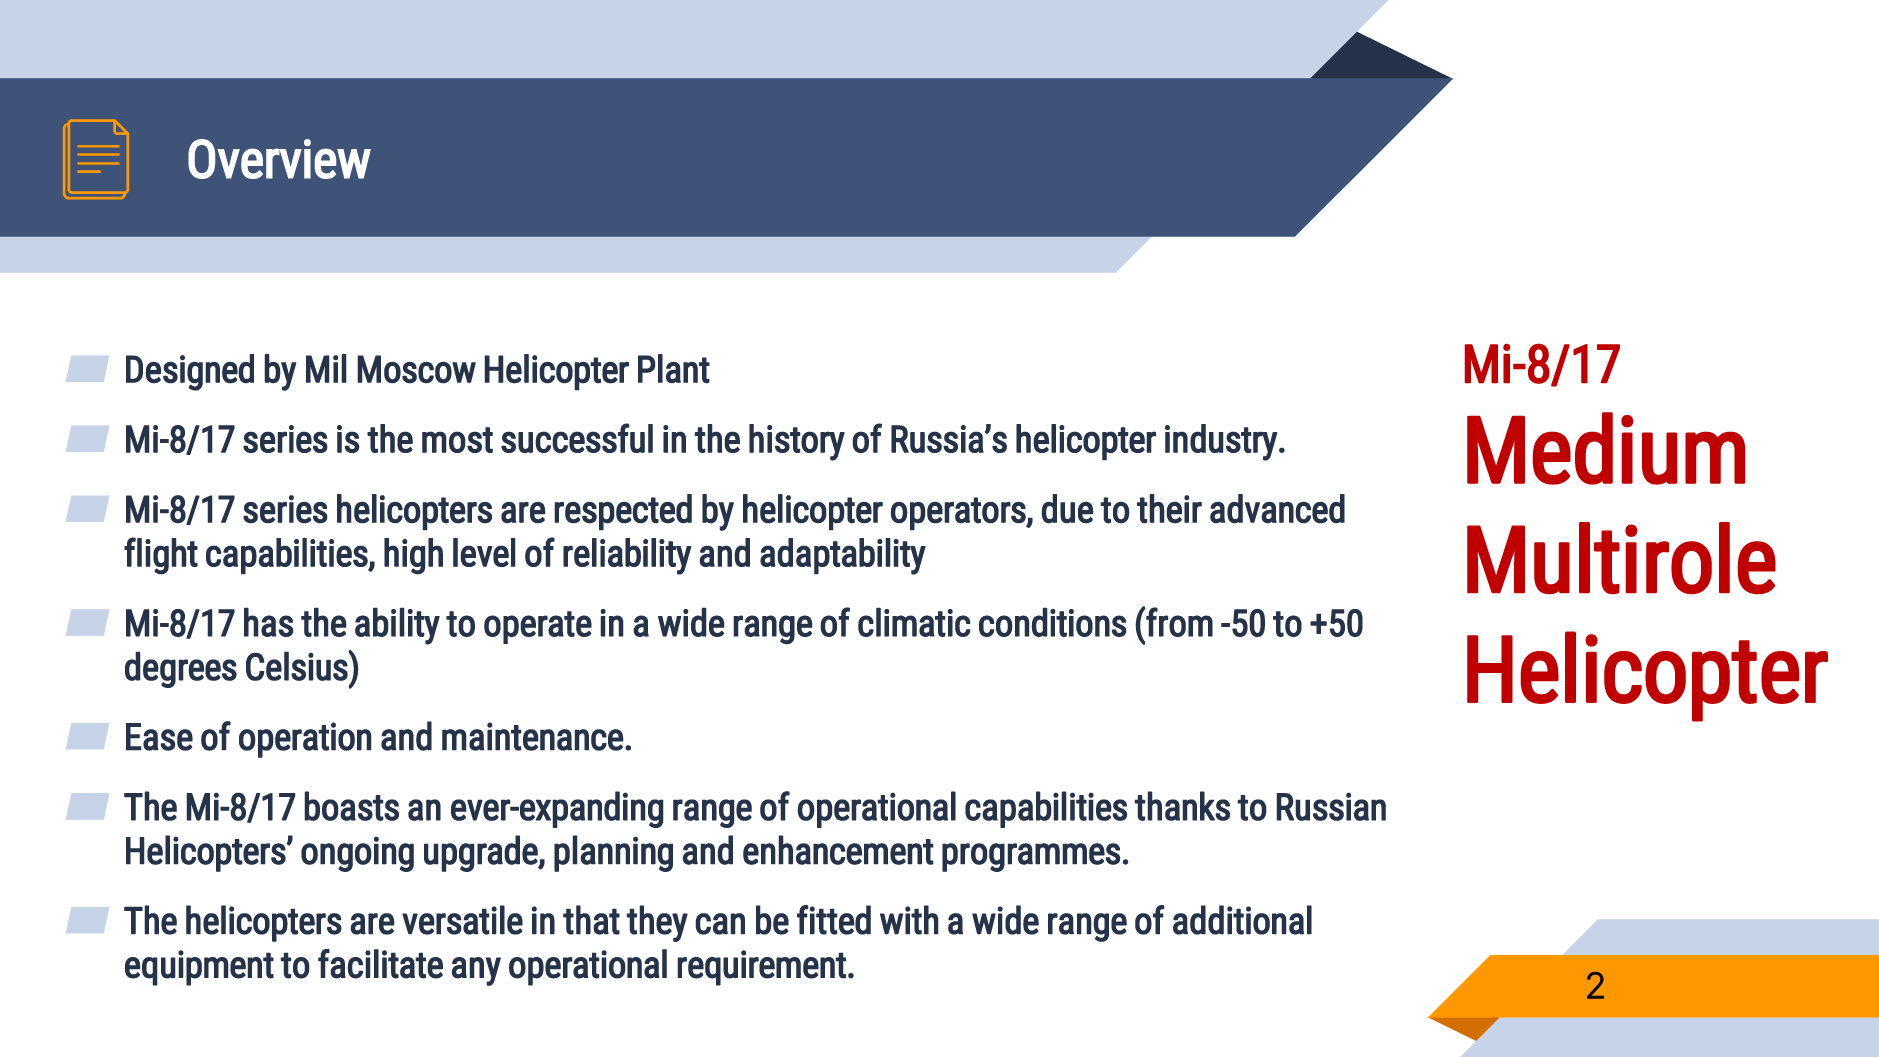  Describe the element at coordinates (674, 369) in the screenshot. I see `Plant` at that location.
